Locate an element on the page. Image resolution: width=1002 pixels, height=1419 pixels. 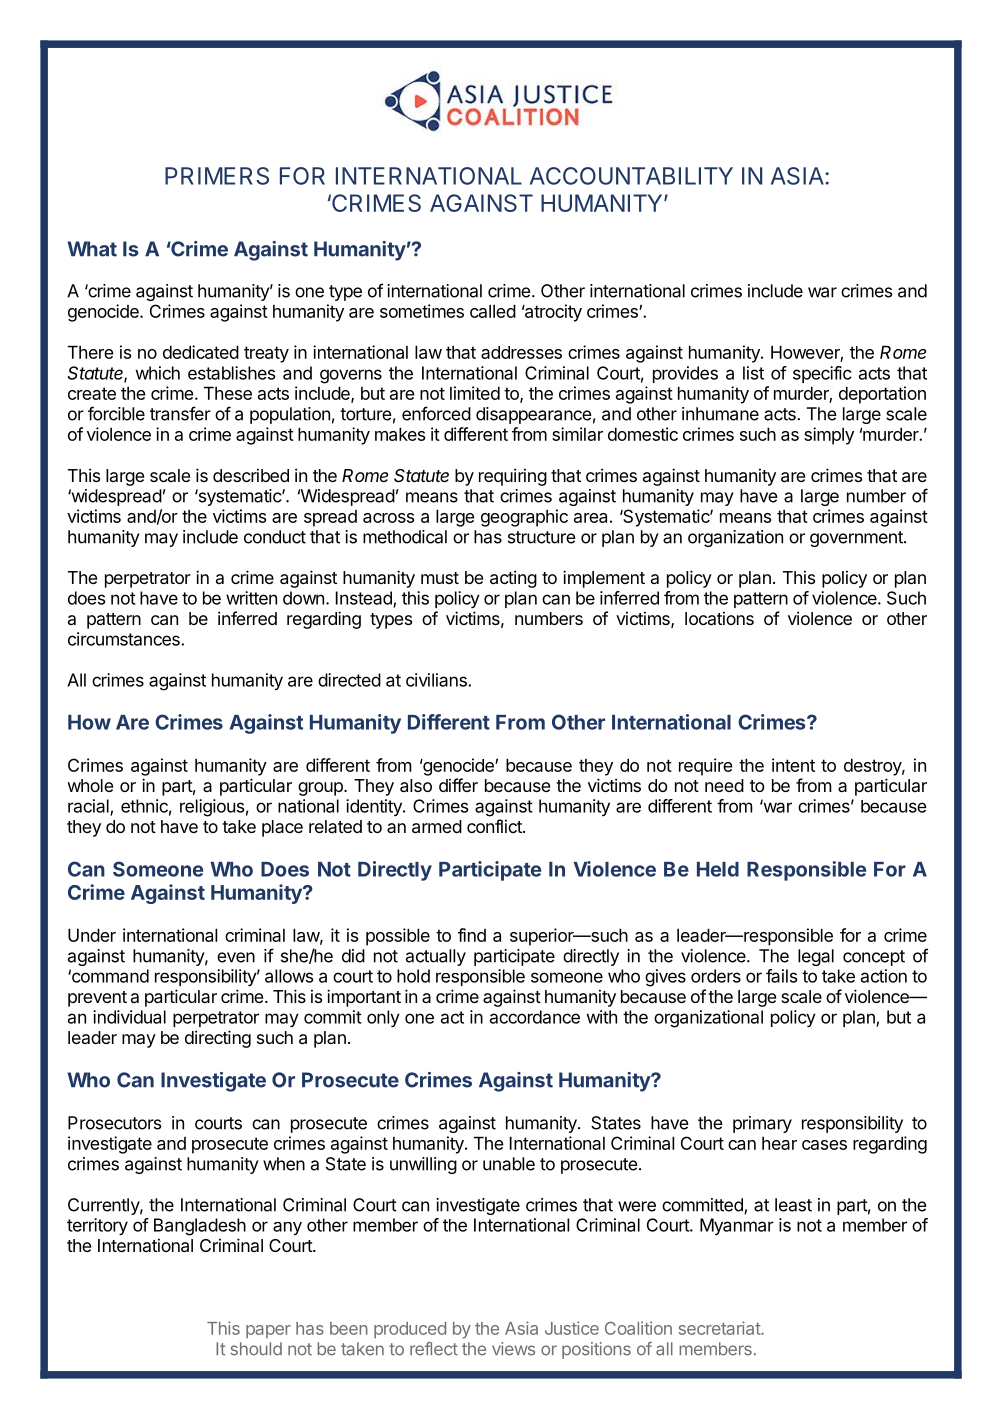
ACCOUNTABILITY is located at coordinates (631, 176).
